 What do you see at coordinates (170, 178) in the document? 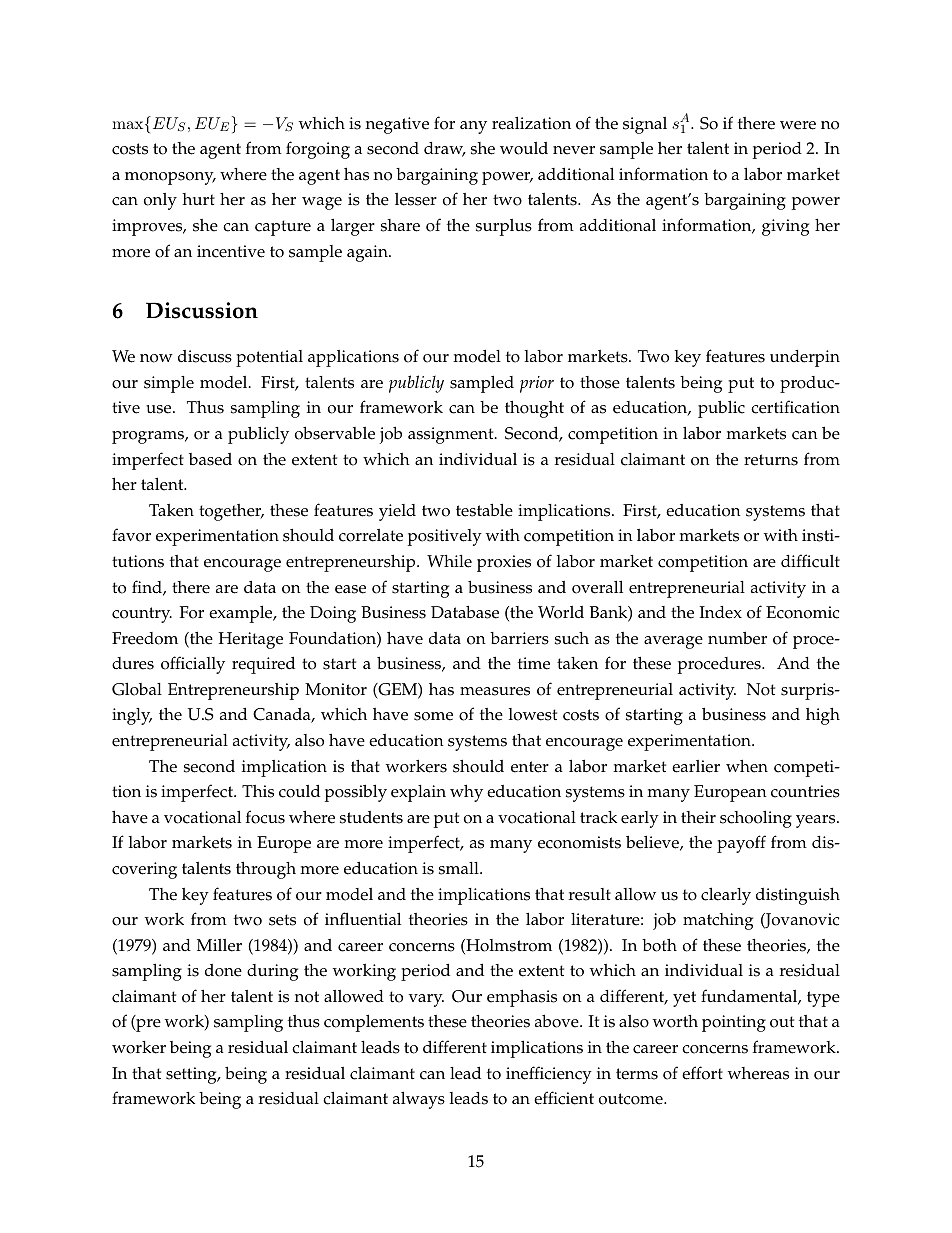
I see `monopsony` at bounding box center [170, 178].
